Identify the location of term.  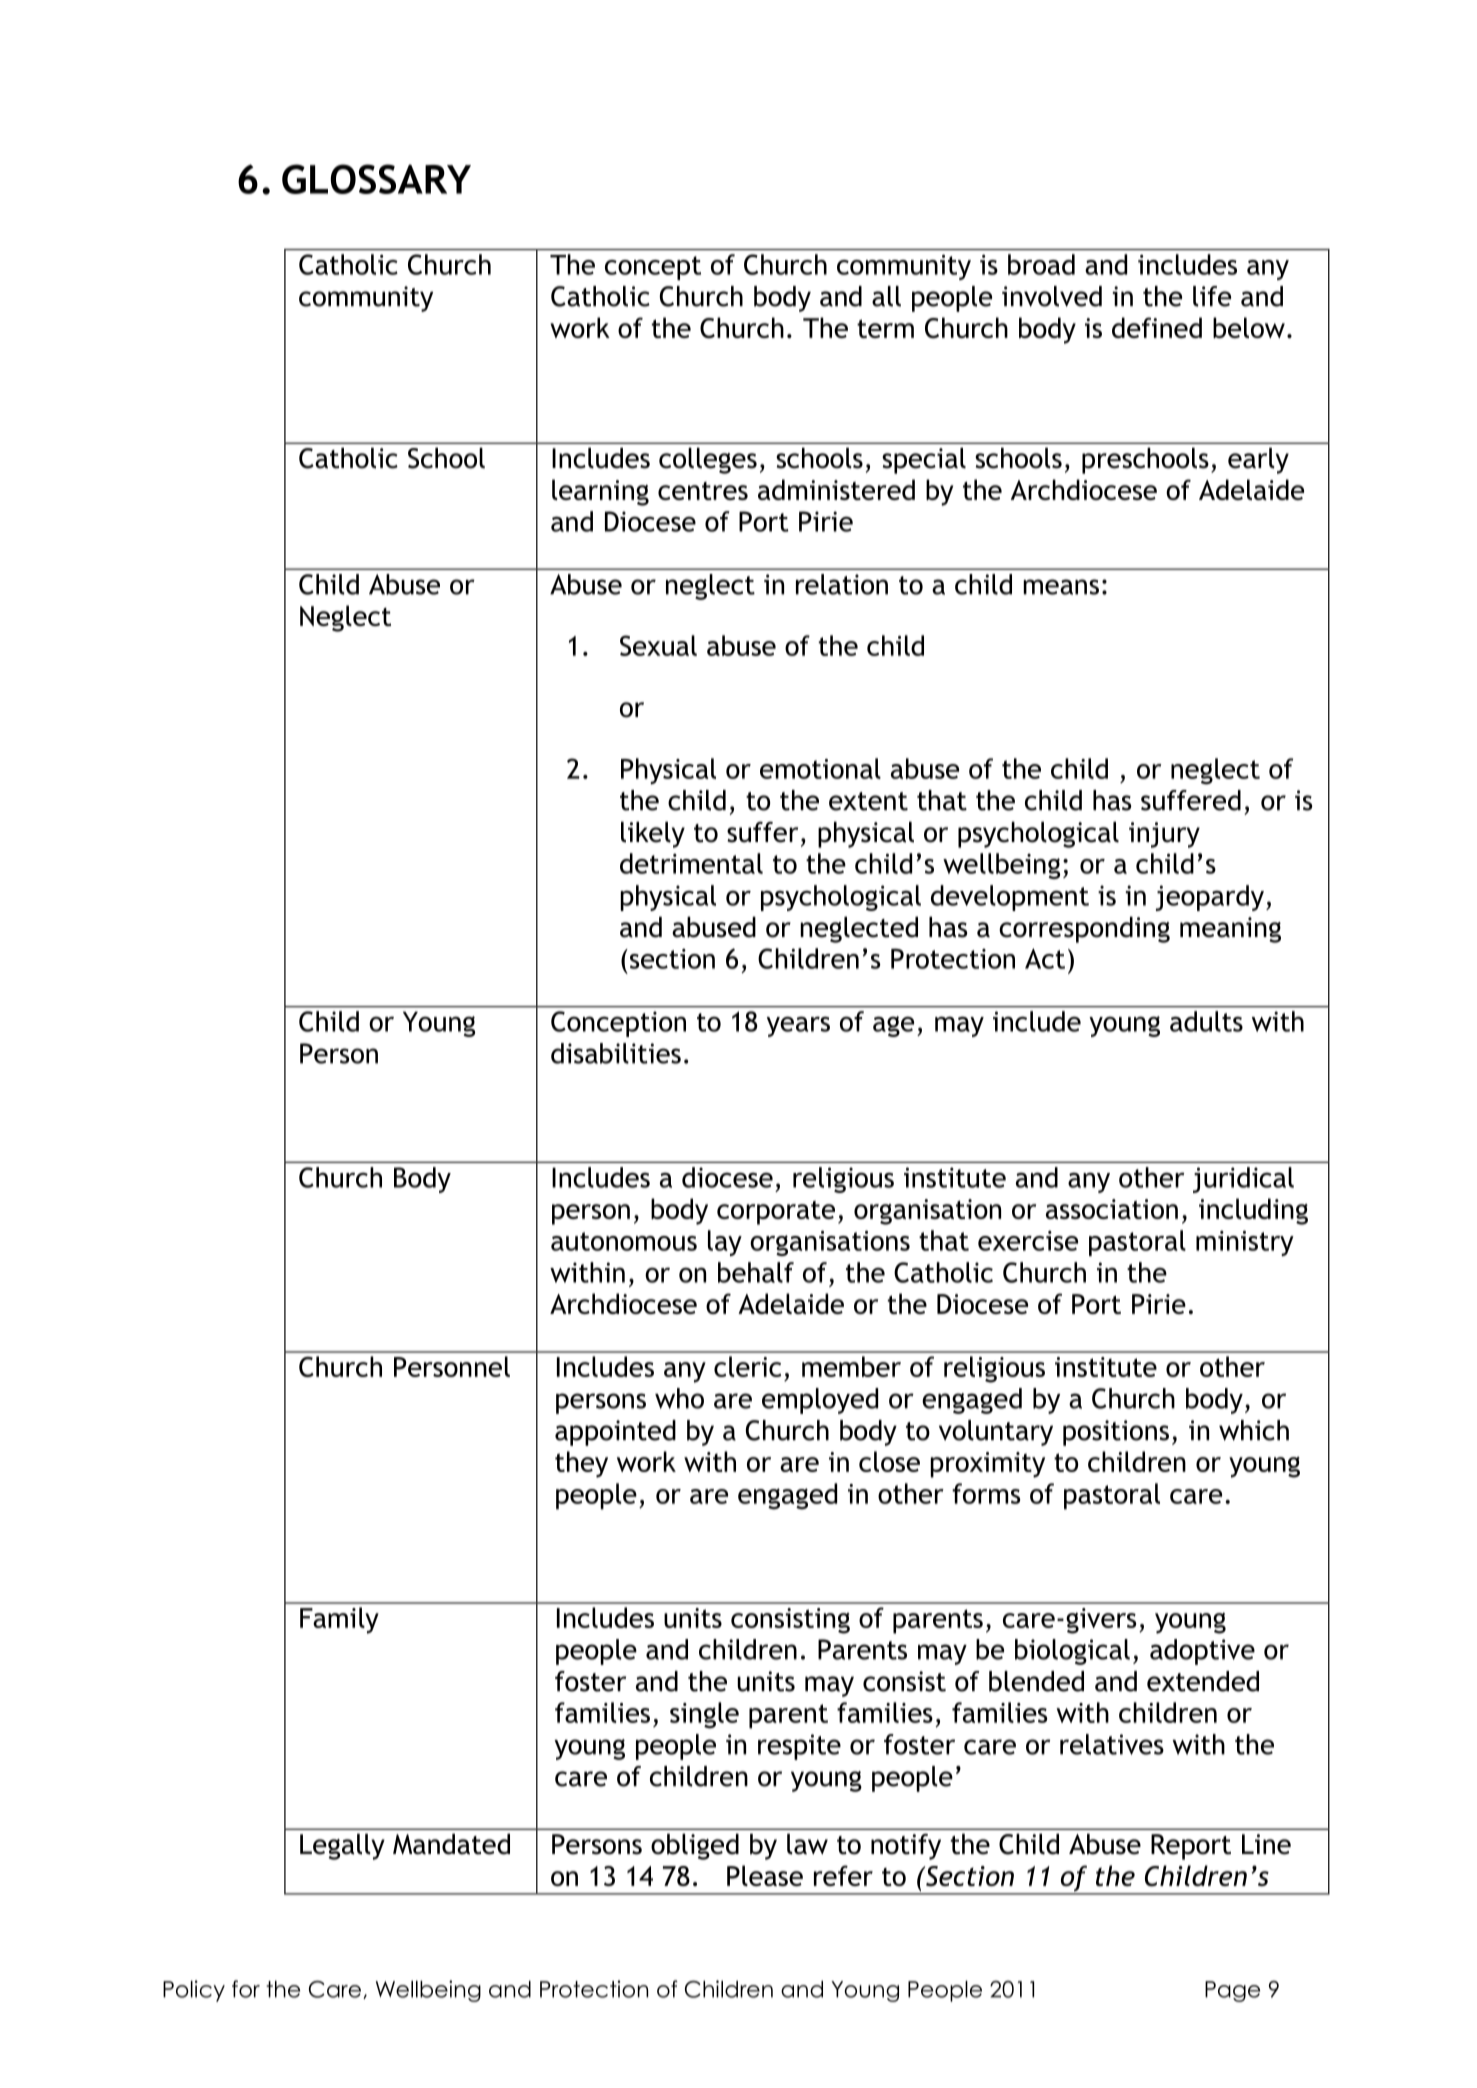
(885, 328).
